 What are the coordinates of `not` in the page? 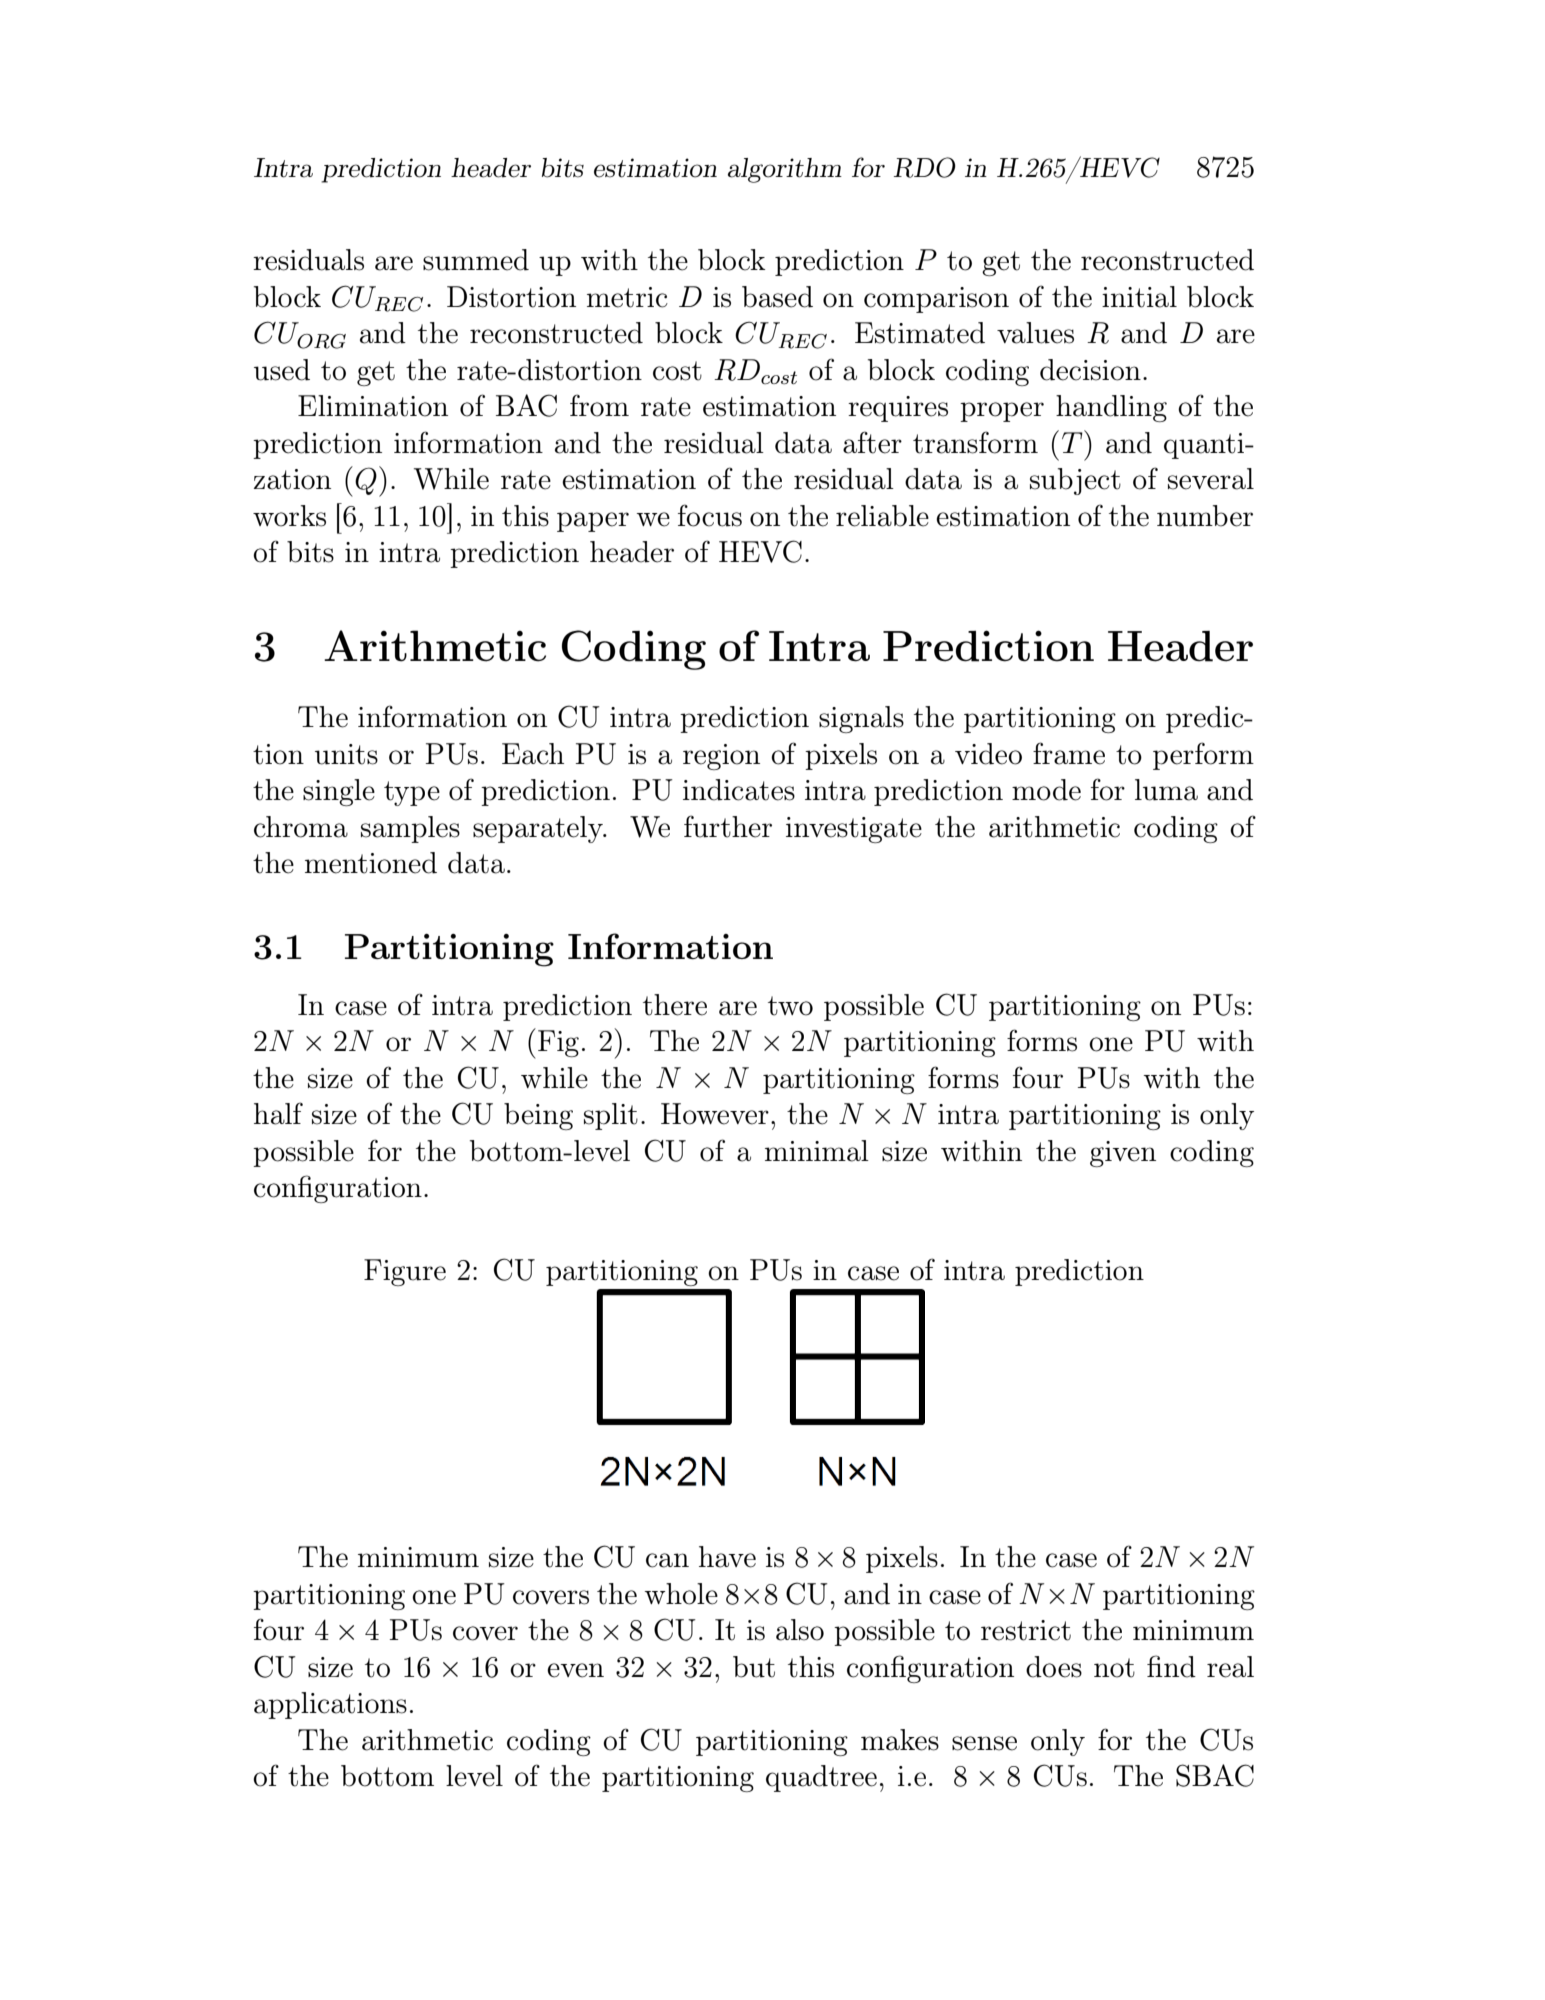 It's located at (1114, 1668).
